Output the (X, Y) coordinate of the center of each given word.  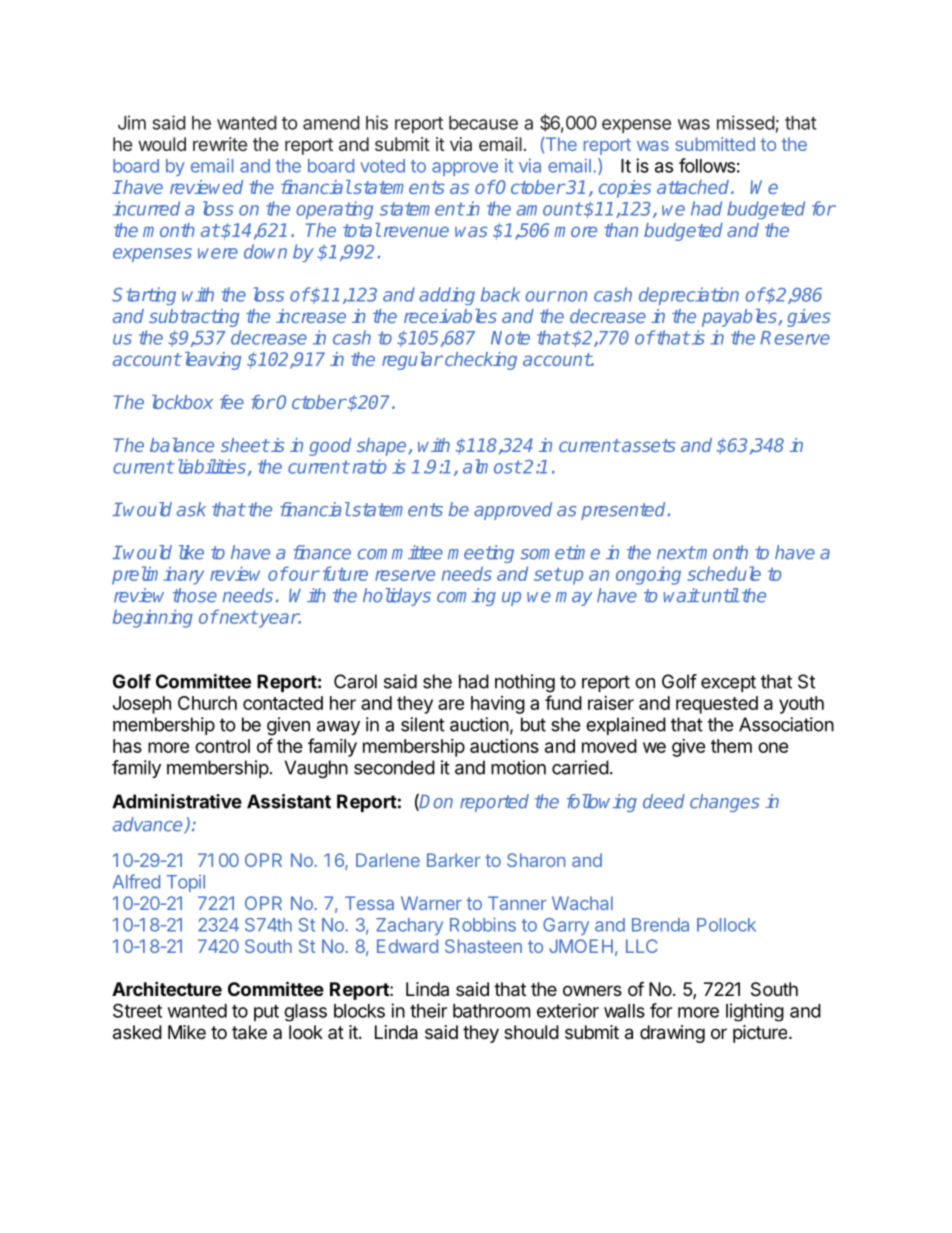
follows (707, 165)
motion (518, 767)
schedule (724, 573)
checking (481, 361)
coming (466, 597)
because (483, 123)
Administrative (177, 801)
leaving (211, 361)
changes (724, 803)
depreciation (689, 296)
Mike (187, 1032)
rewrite (220, 144)
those (195, 595)
